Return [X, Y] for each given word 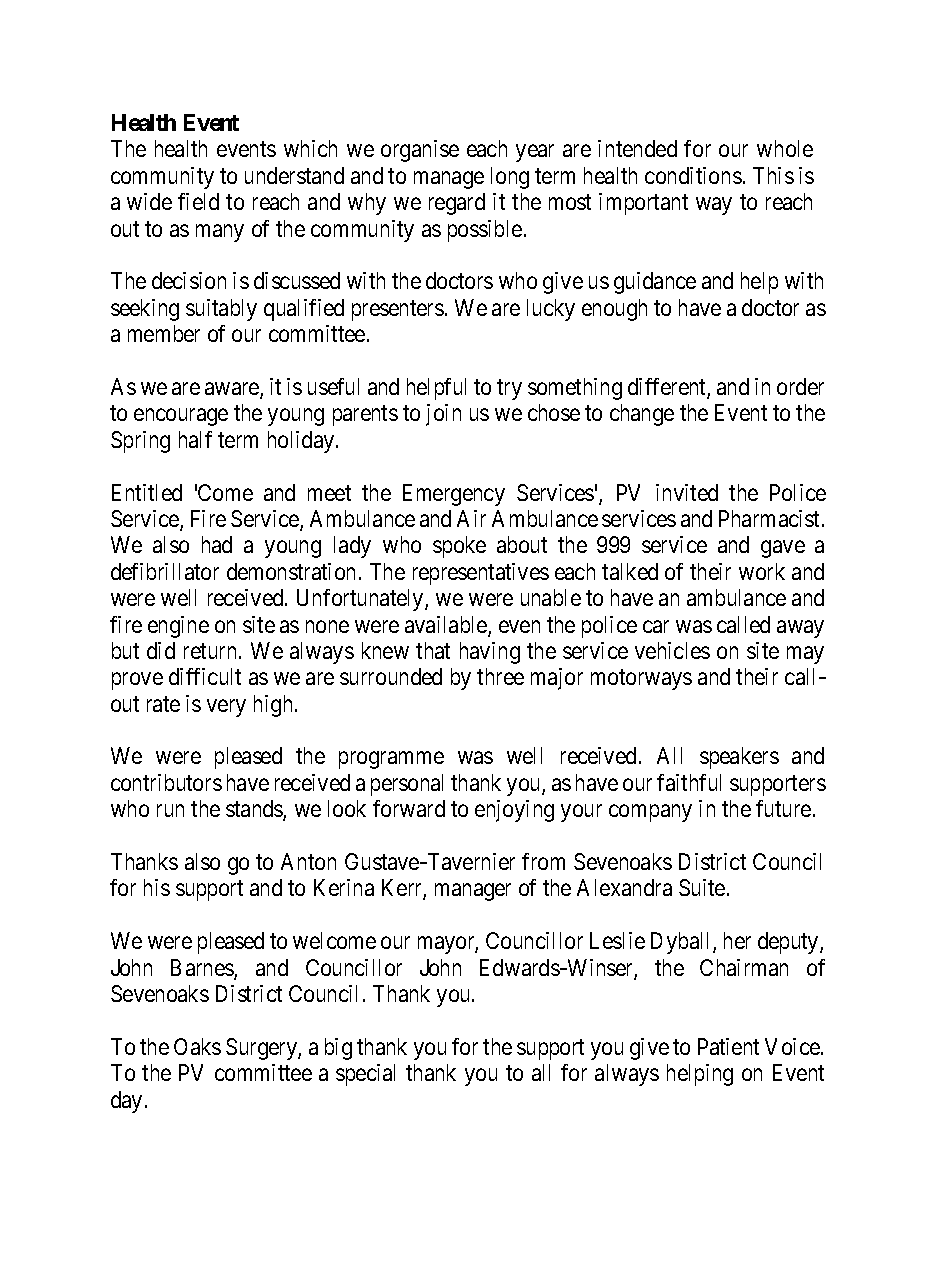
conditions [693, 175]
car [656, 626]
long [510, 178]
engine [178, 627]
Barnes [203, 969]
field [198, 201]
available [447, 626]
